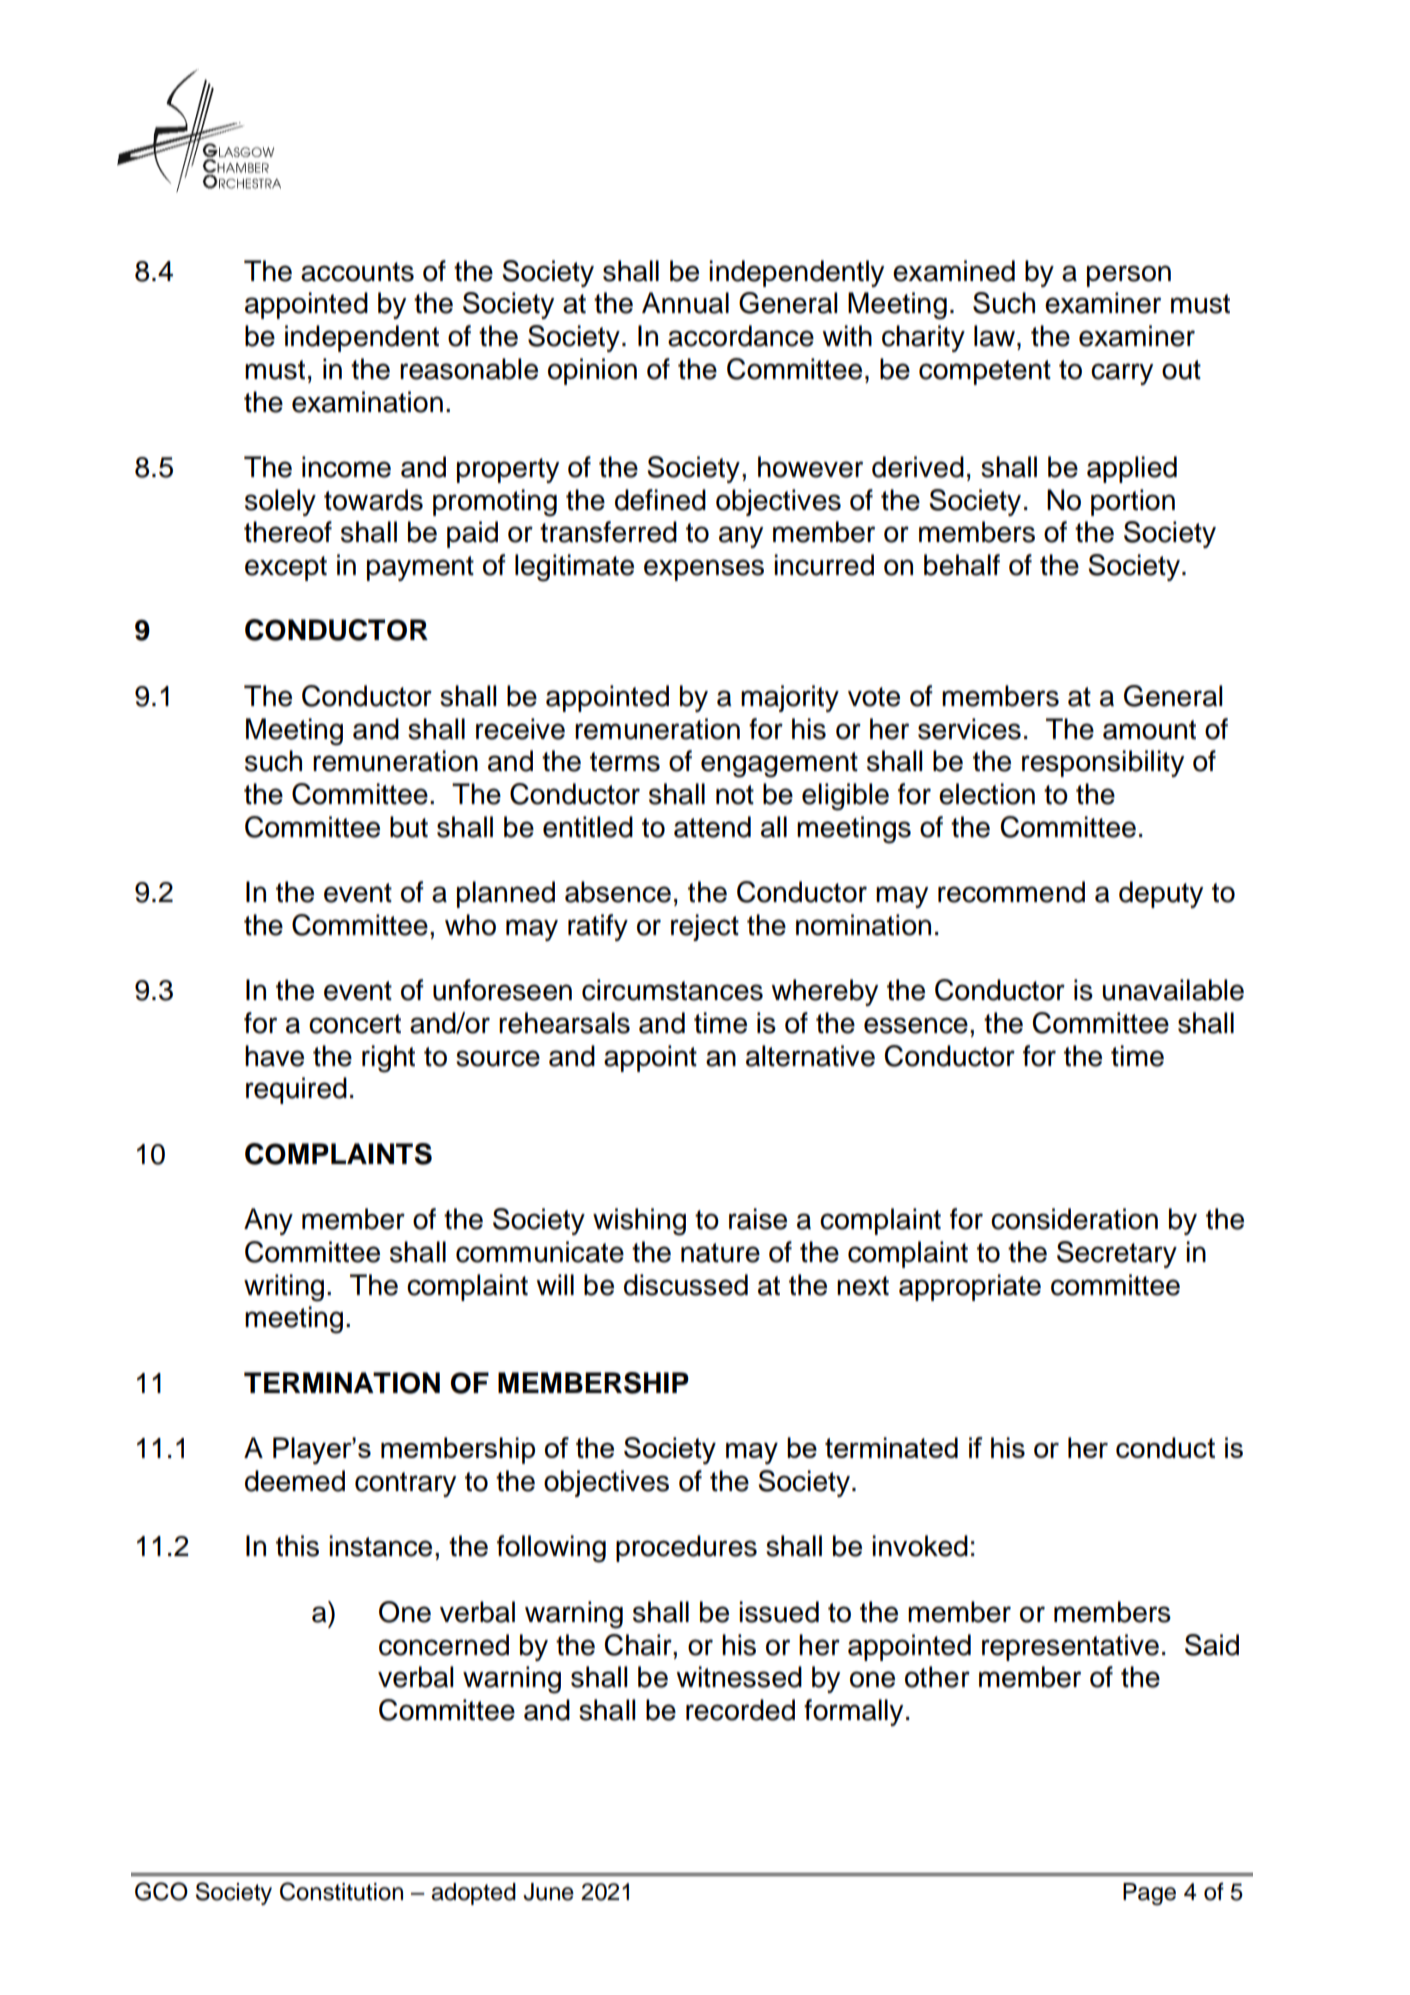 The height and width of the document is (1995, 1410). Describe the element at coordinates (686, 1285) in the document. I see `discussed` at that location.
